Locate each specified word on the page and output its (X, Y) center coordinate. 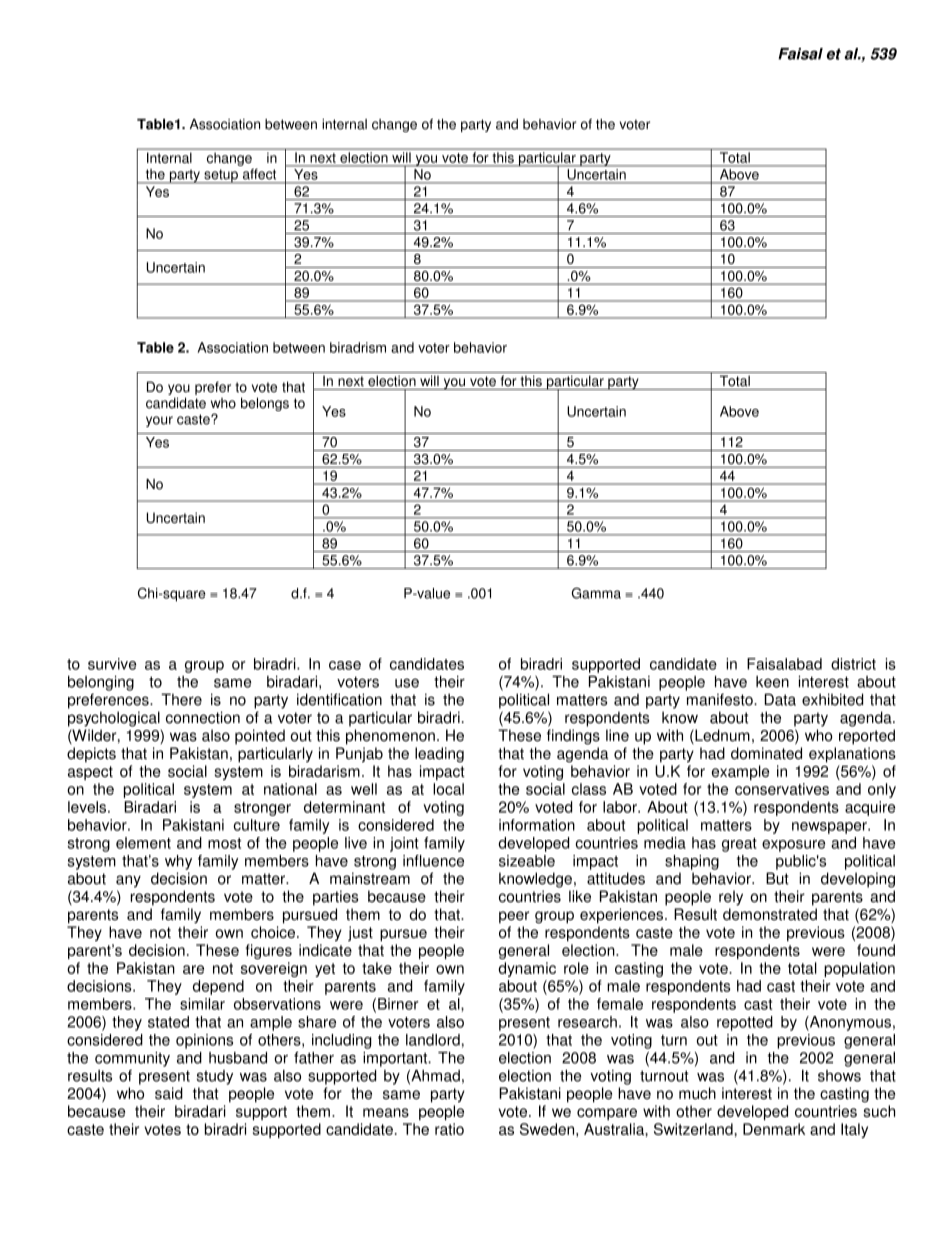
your (159, 421)
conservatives (782, 789)
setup (221, 176)
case (345, 665)
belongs (265, 404)
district (853, 664)
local (448, 789)
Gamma (596, 593)
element (143, 843)
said (169, 1093)
